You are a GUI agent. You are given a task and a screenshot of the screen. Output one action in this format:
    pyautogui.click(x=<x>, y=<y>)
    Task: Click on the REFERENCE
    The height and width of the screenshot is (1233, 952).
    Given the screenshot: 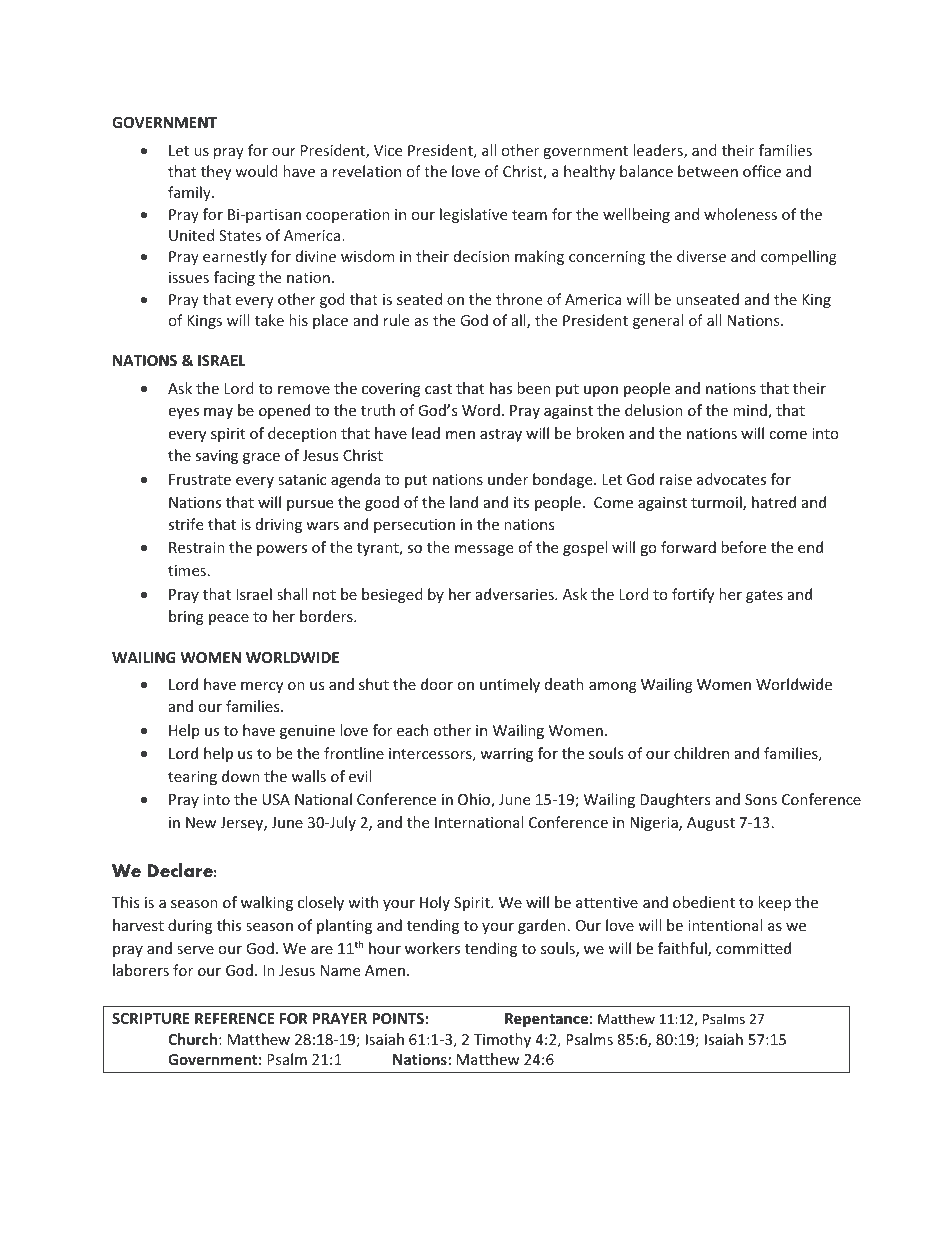 What is the action you would take?
    pyautogui.click(x=234, y=1018)
